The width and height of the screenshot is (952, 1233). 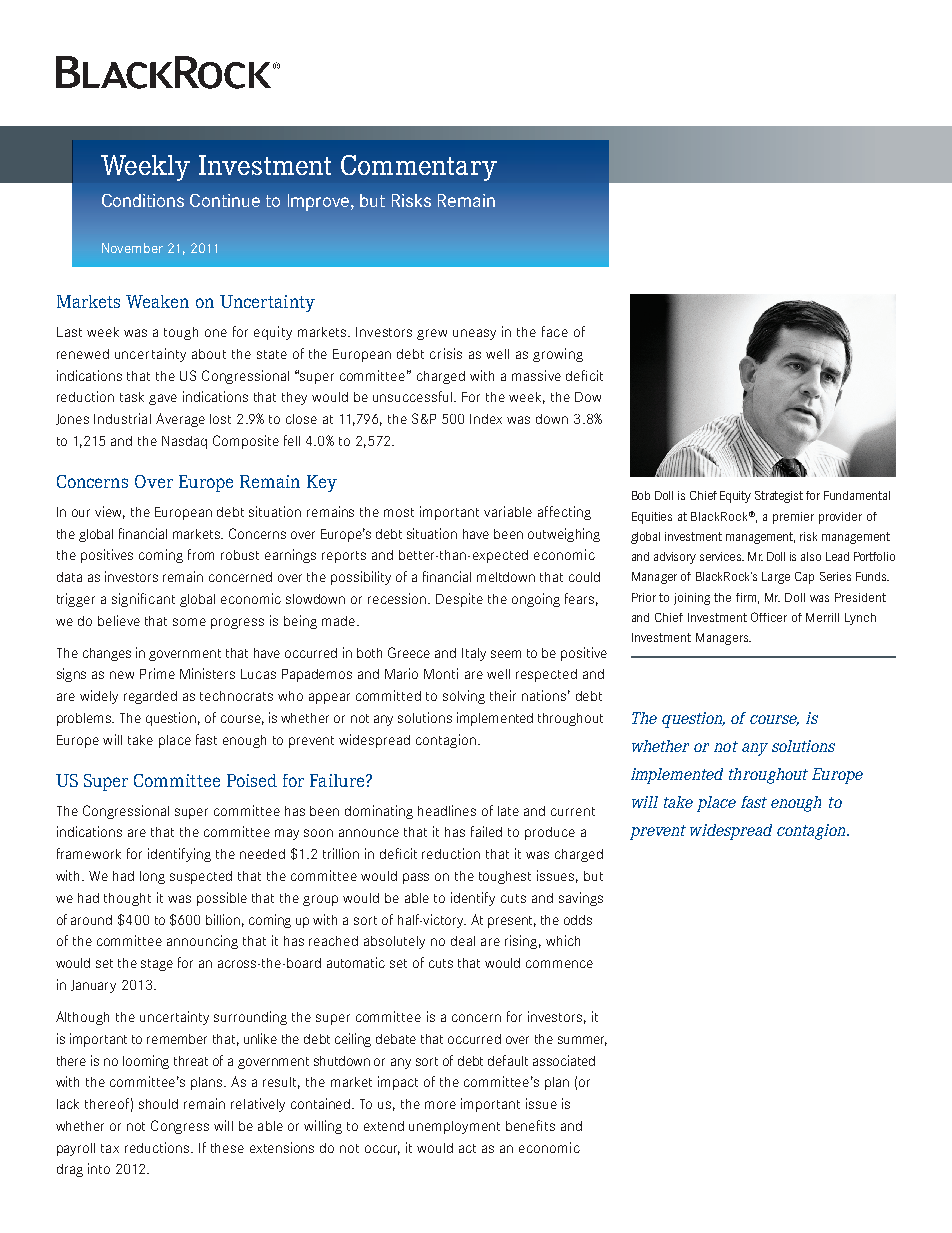 What do you see at coordinates (530, 1125) in the screenshot?
I see `benefits` at bounding box center [530, 1125].
